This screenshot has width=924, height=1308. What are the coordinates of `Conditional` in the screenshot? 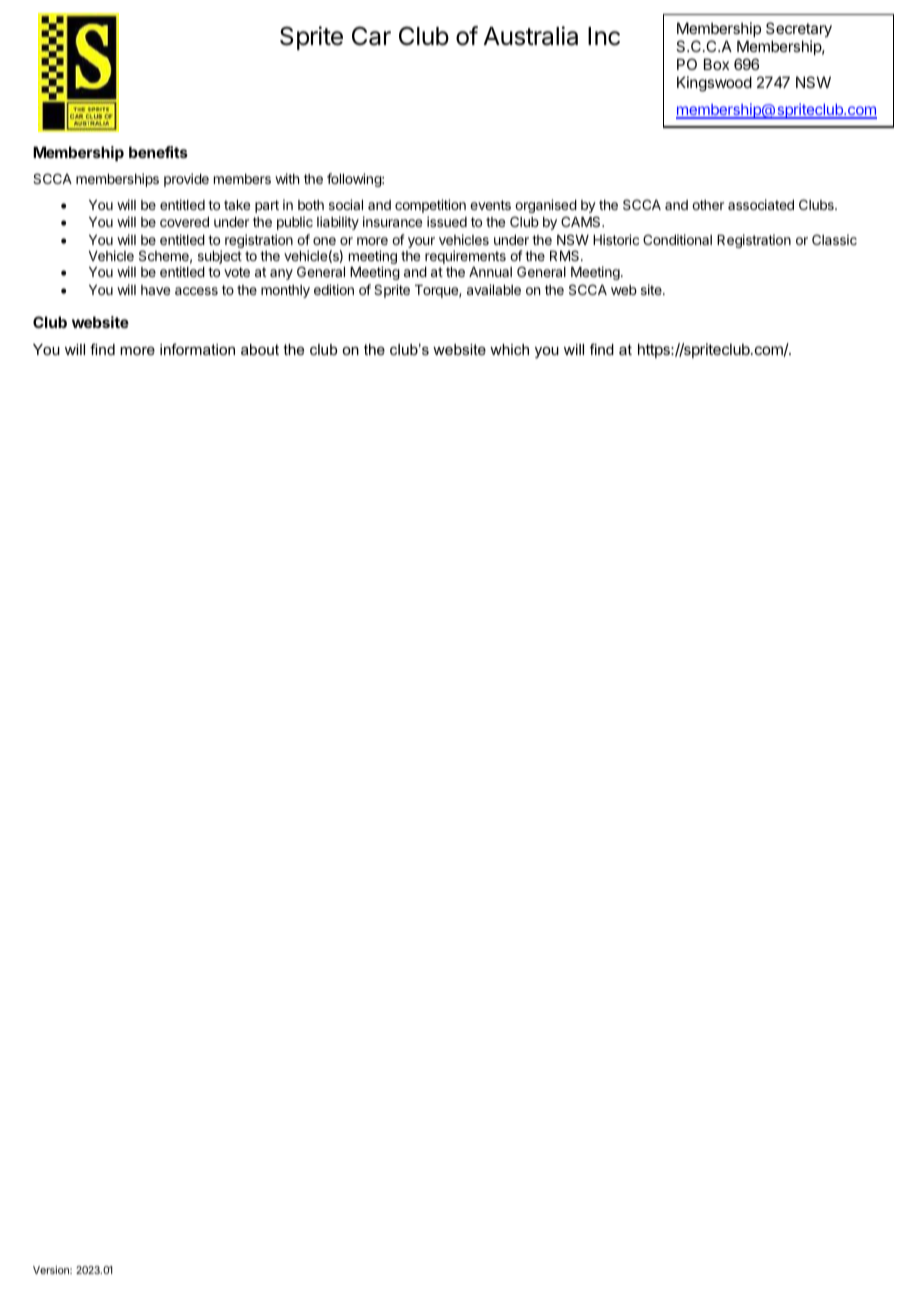 It's located at (677, 239).
